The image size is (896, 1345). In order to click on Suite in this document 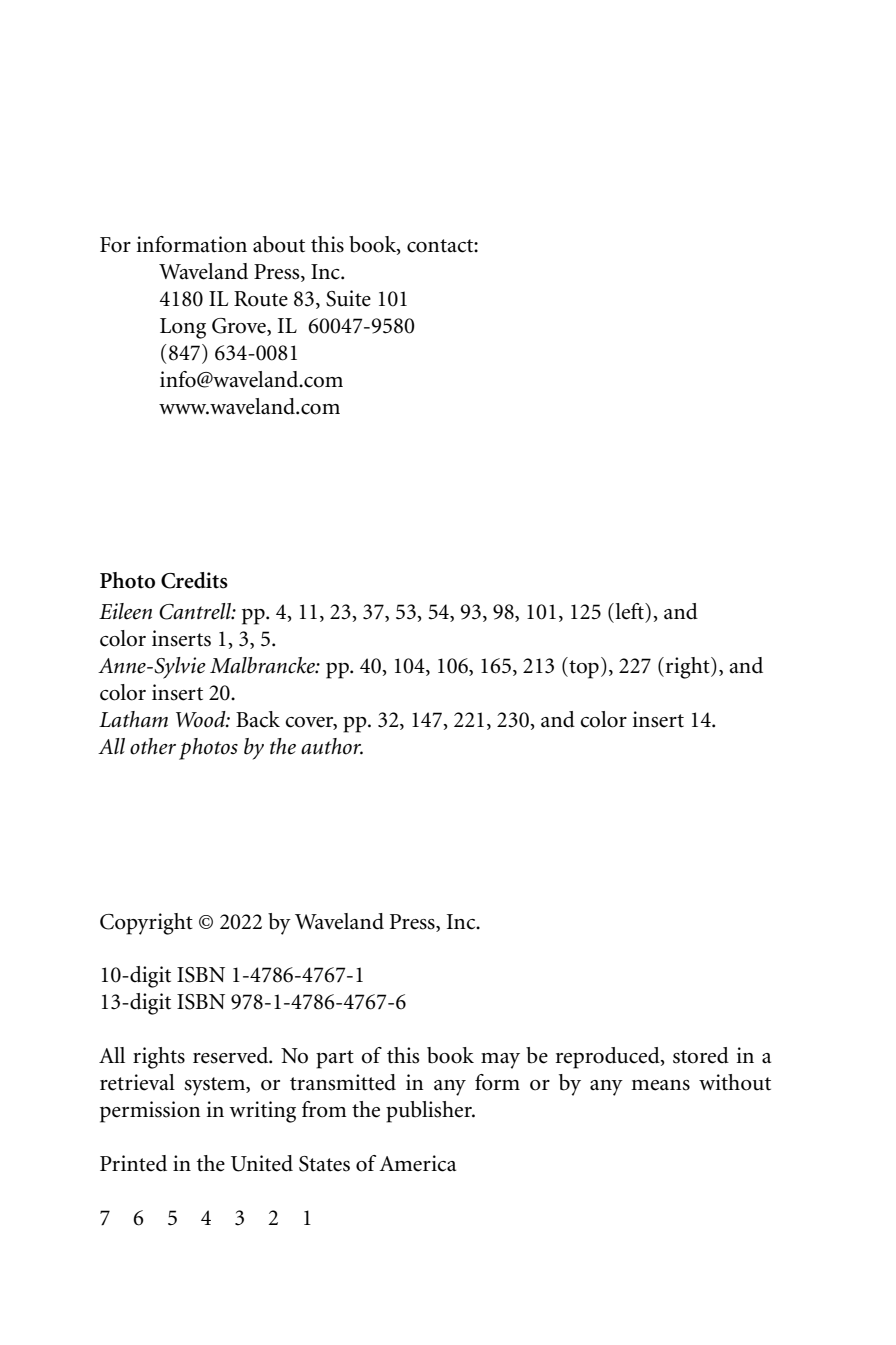, I will do `click(348, 298)`.
